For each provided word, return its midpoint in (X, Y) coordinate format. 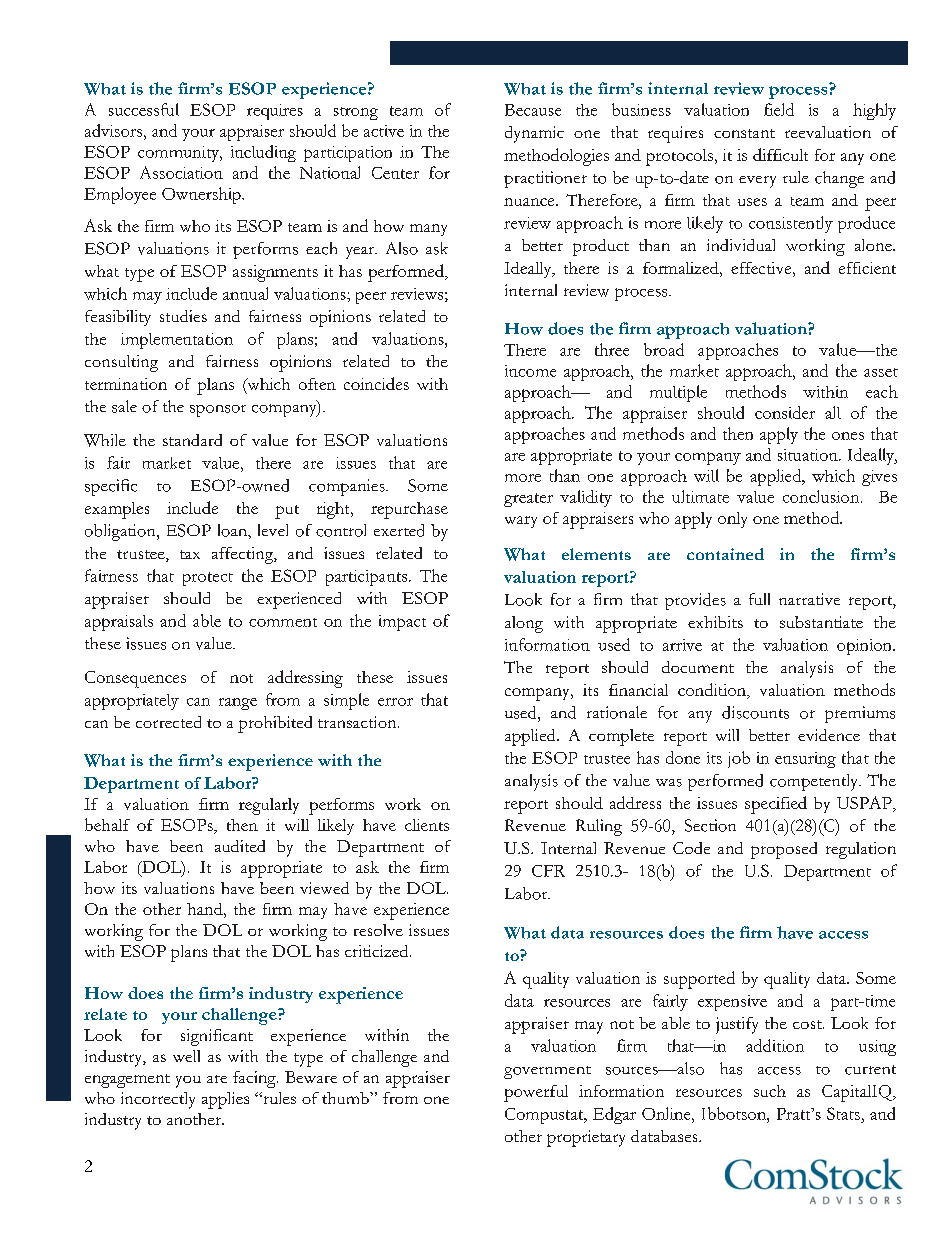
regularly (269, 806)
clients (427, 825)
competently (815, 782)
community (180, 154)
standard (192, 440)
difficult (780, 154)
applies (225, 1100)
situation (809, 455)
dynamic (534, 134)
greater (528, 500)
